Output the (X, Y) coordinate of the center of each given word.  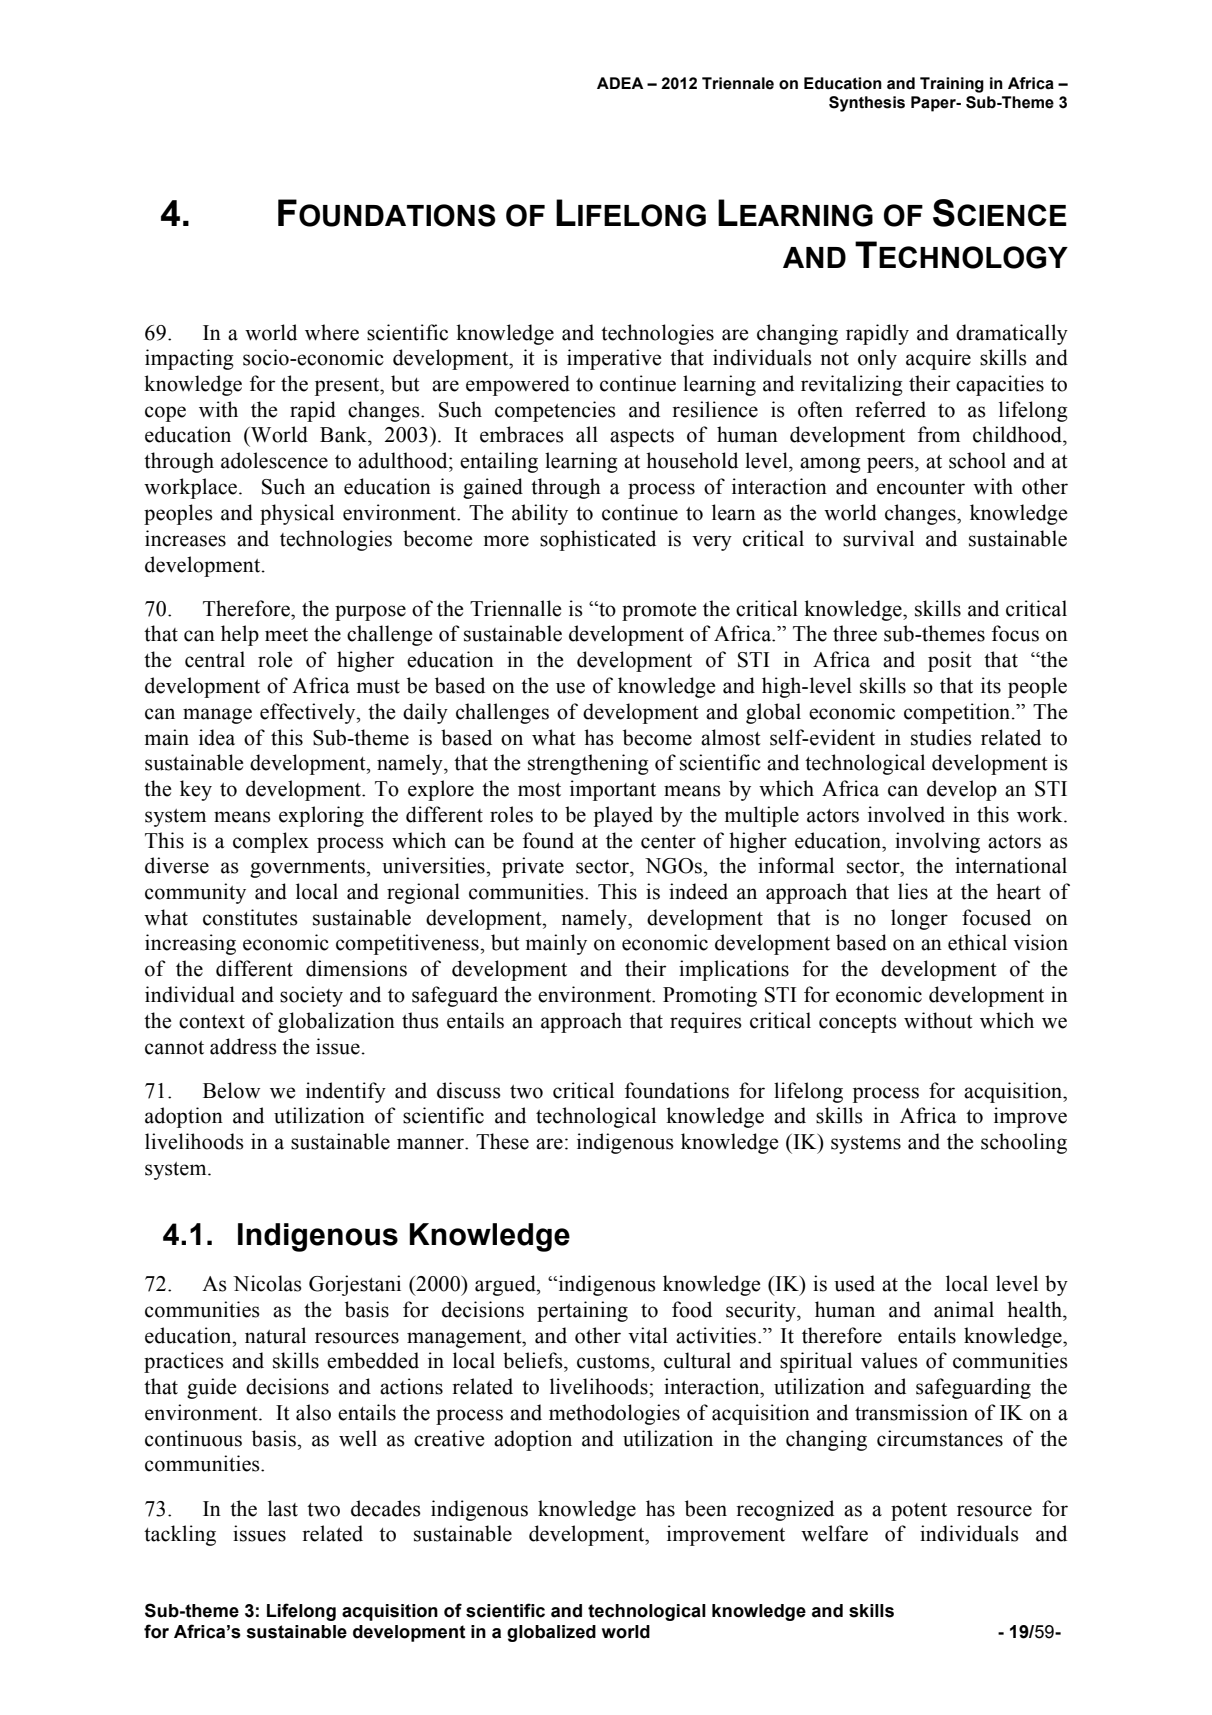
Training (952, 85)
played (623, 816)
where (332, 332)
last (283, 1508)
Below (231, 1090)
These (502, 1141)
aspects (642, 438)
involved (906, 814)
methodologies (614, 1414)
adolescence (274, 460)
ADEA (620, 83)
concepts (858, 1024)
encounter (921, 488)
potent (919, 1512)
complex (271, 842)
